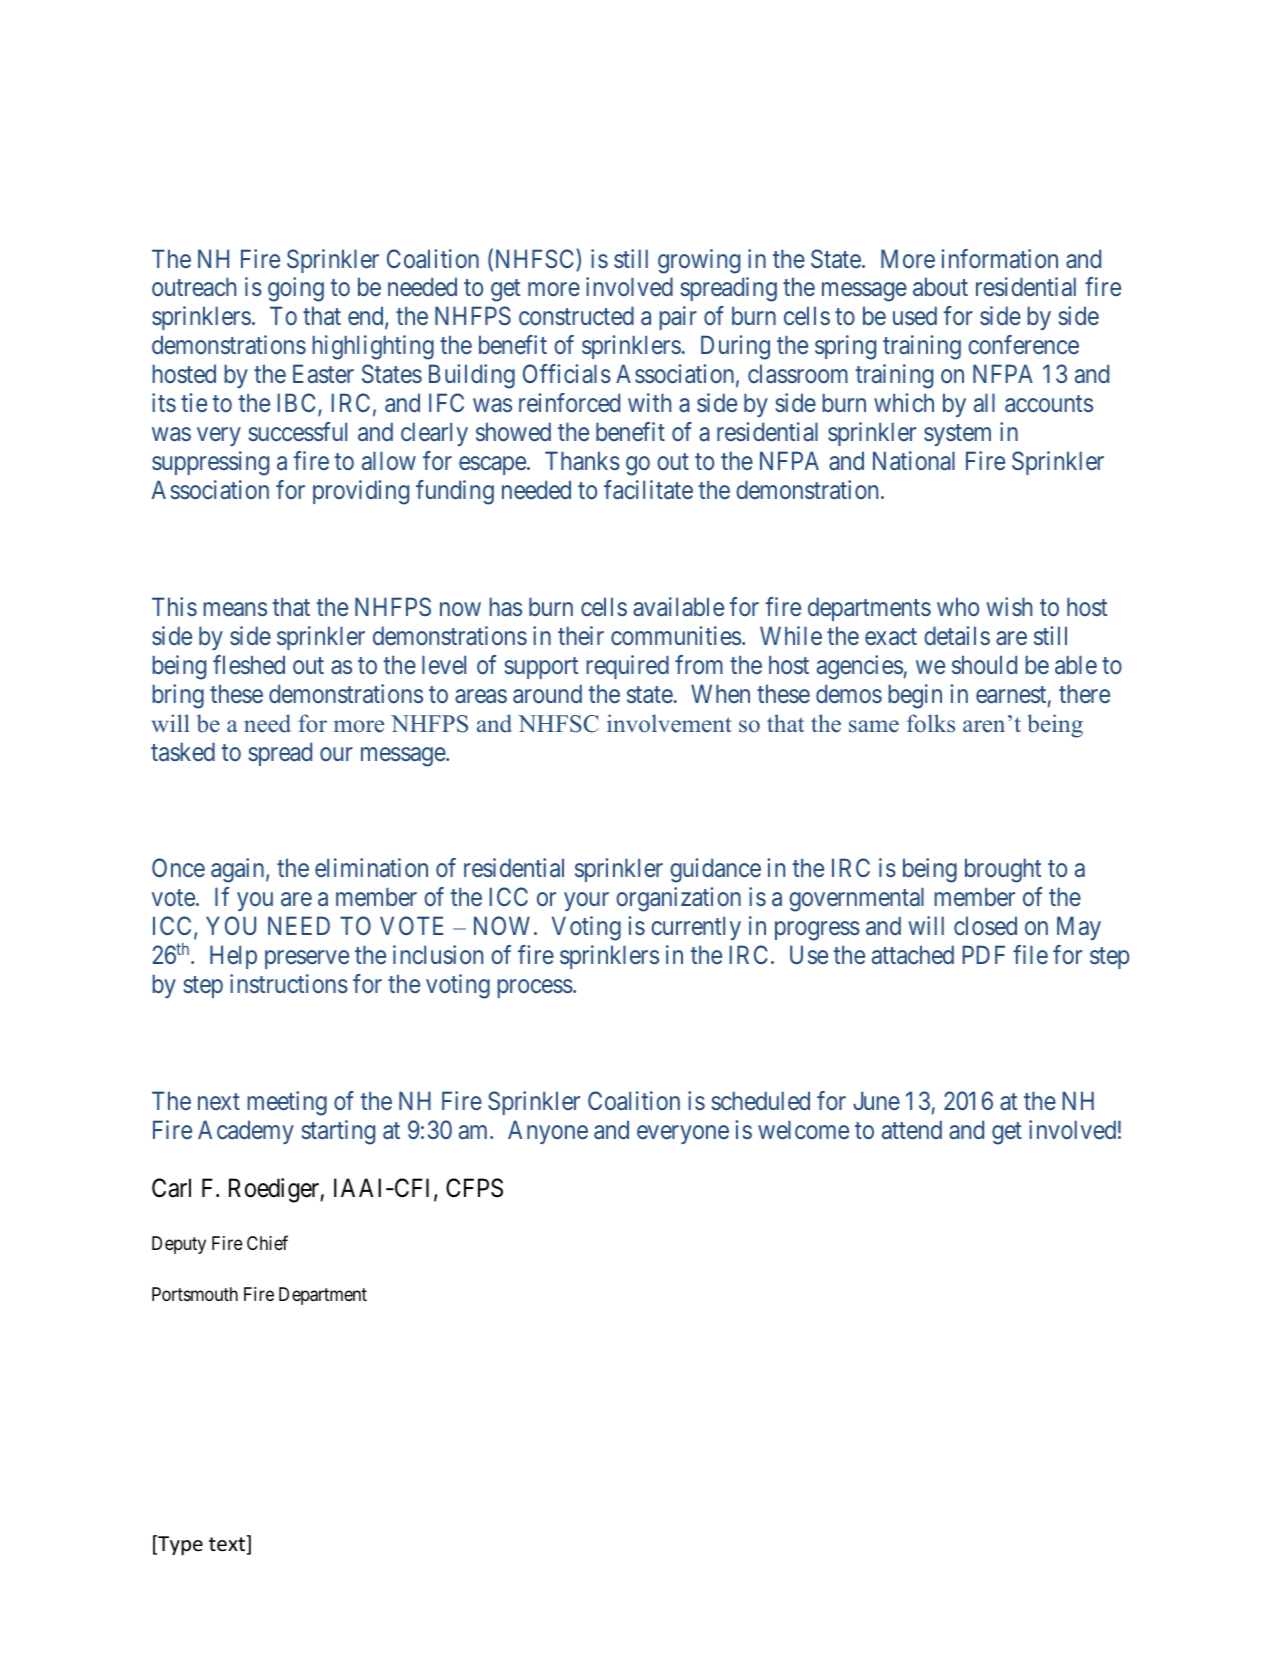 The image size is (1284, 1662). I want to click on National, so click(914, 461).
